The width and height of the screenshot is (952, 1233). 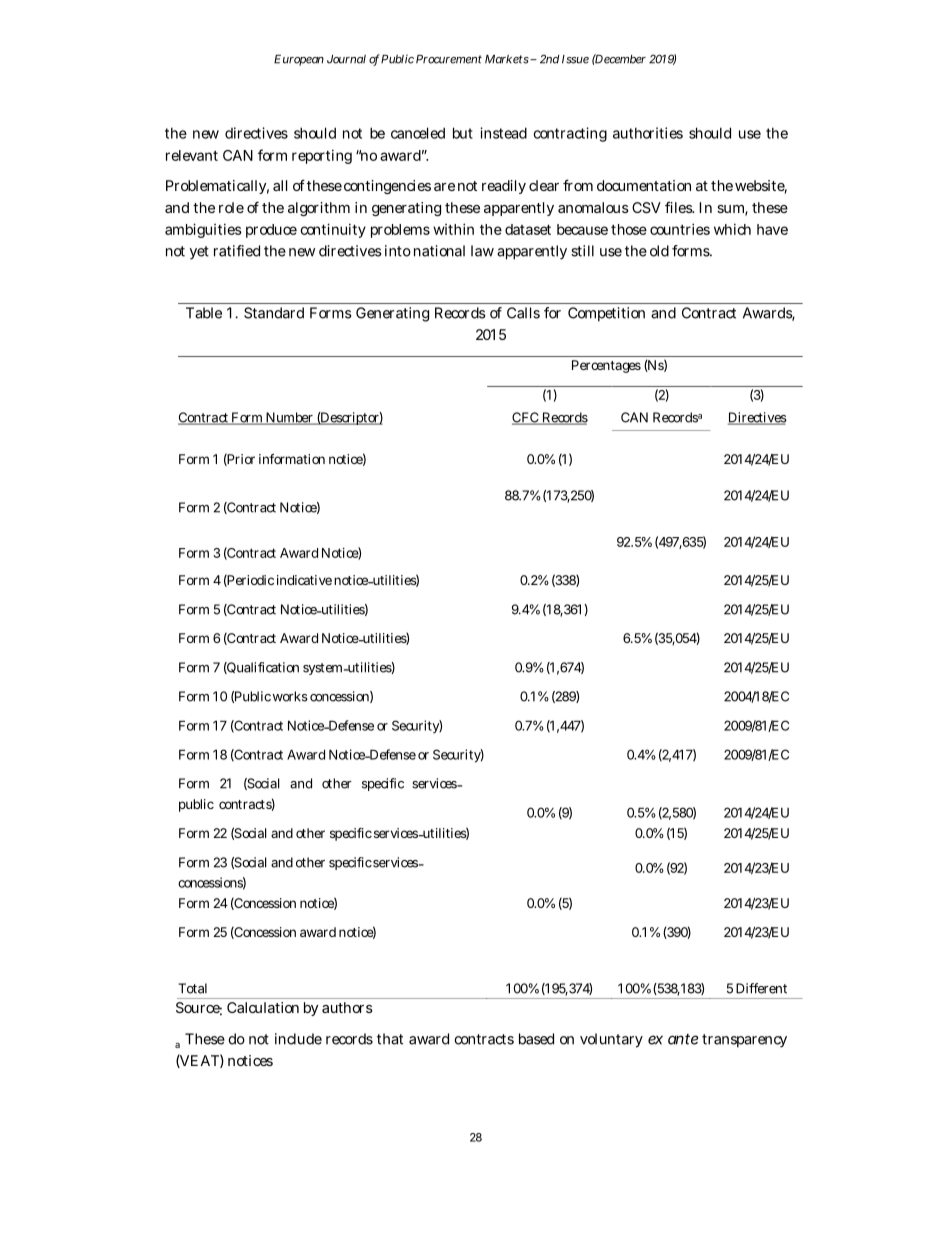 What do you see at coordinates (263, 1007) in the screenshot?
I see `Calculation` at bounding box center [263, 1007].
